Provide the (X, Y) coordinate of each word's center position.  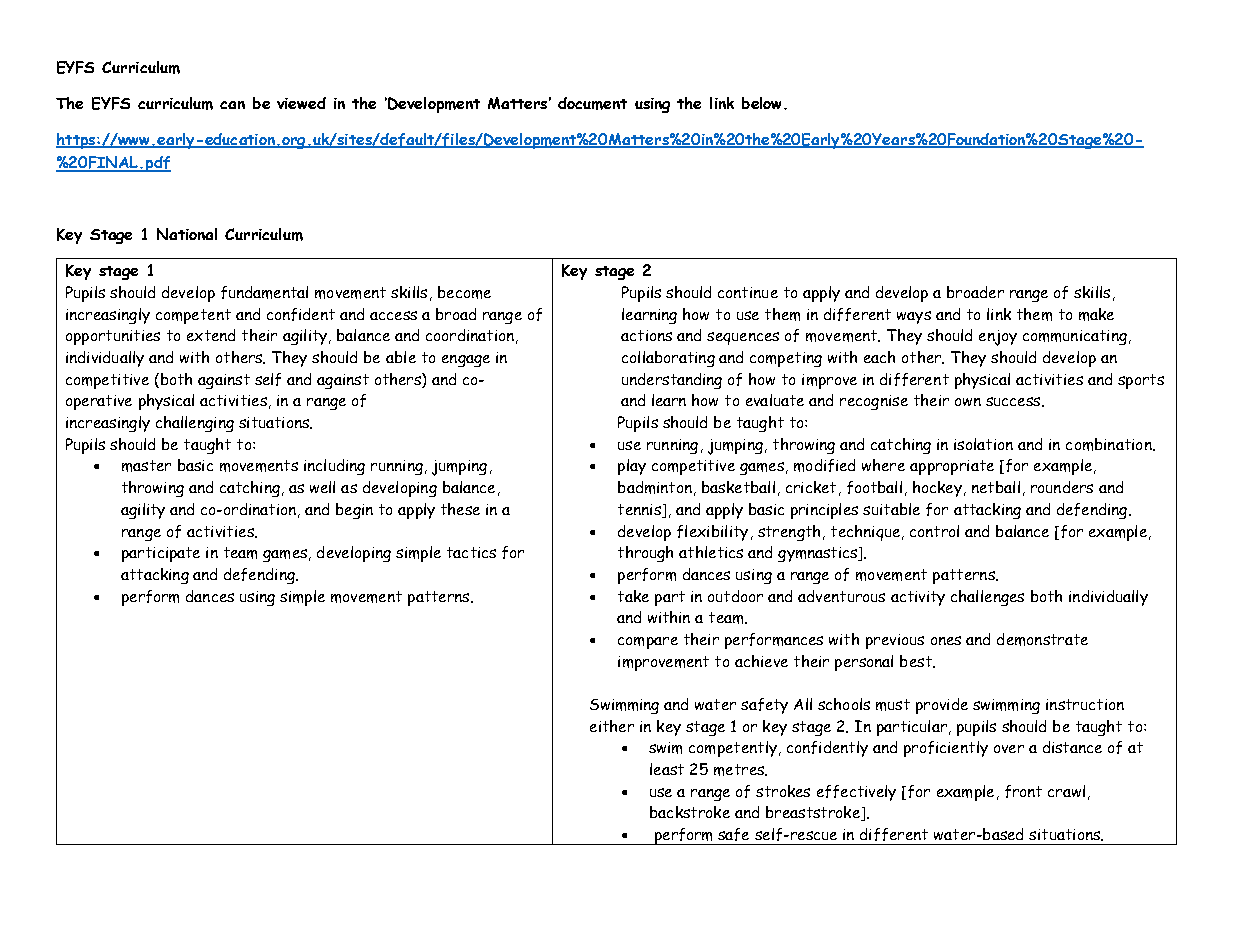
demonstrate (1042, 639)
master (146, 466)
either (612, 726)
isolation (983, 444)
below (763, 103)
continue (748, 292)
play (632, 467)
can (232, 105)
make (1096, 314)
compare (648, 643)
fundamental (264, 292)
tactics (471, 552)
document (592, 103)
